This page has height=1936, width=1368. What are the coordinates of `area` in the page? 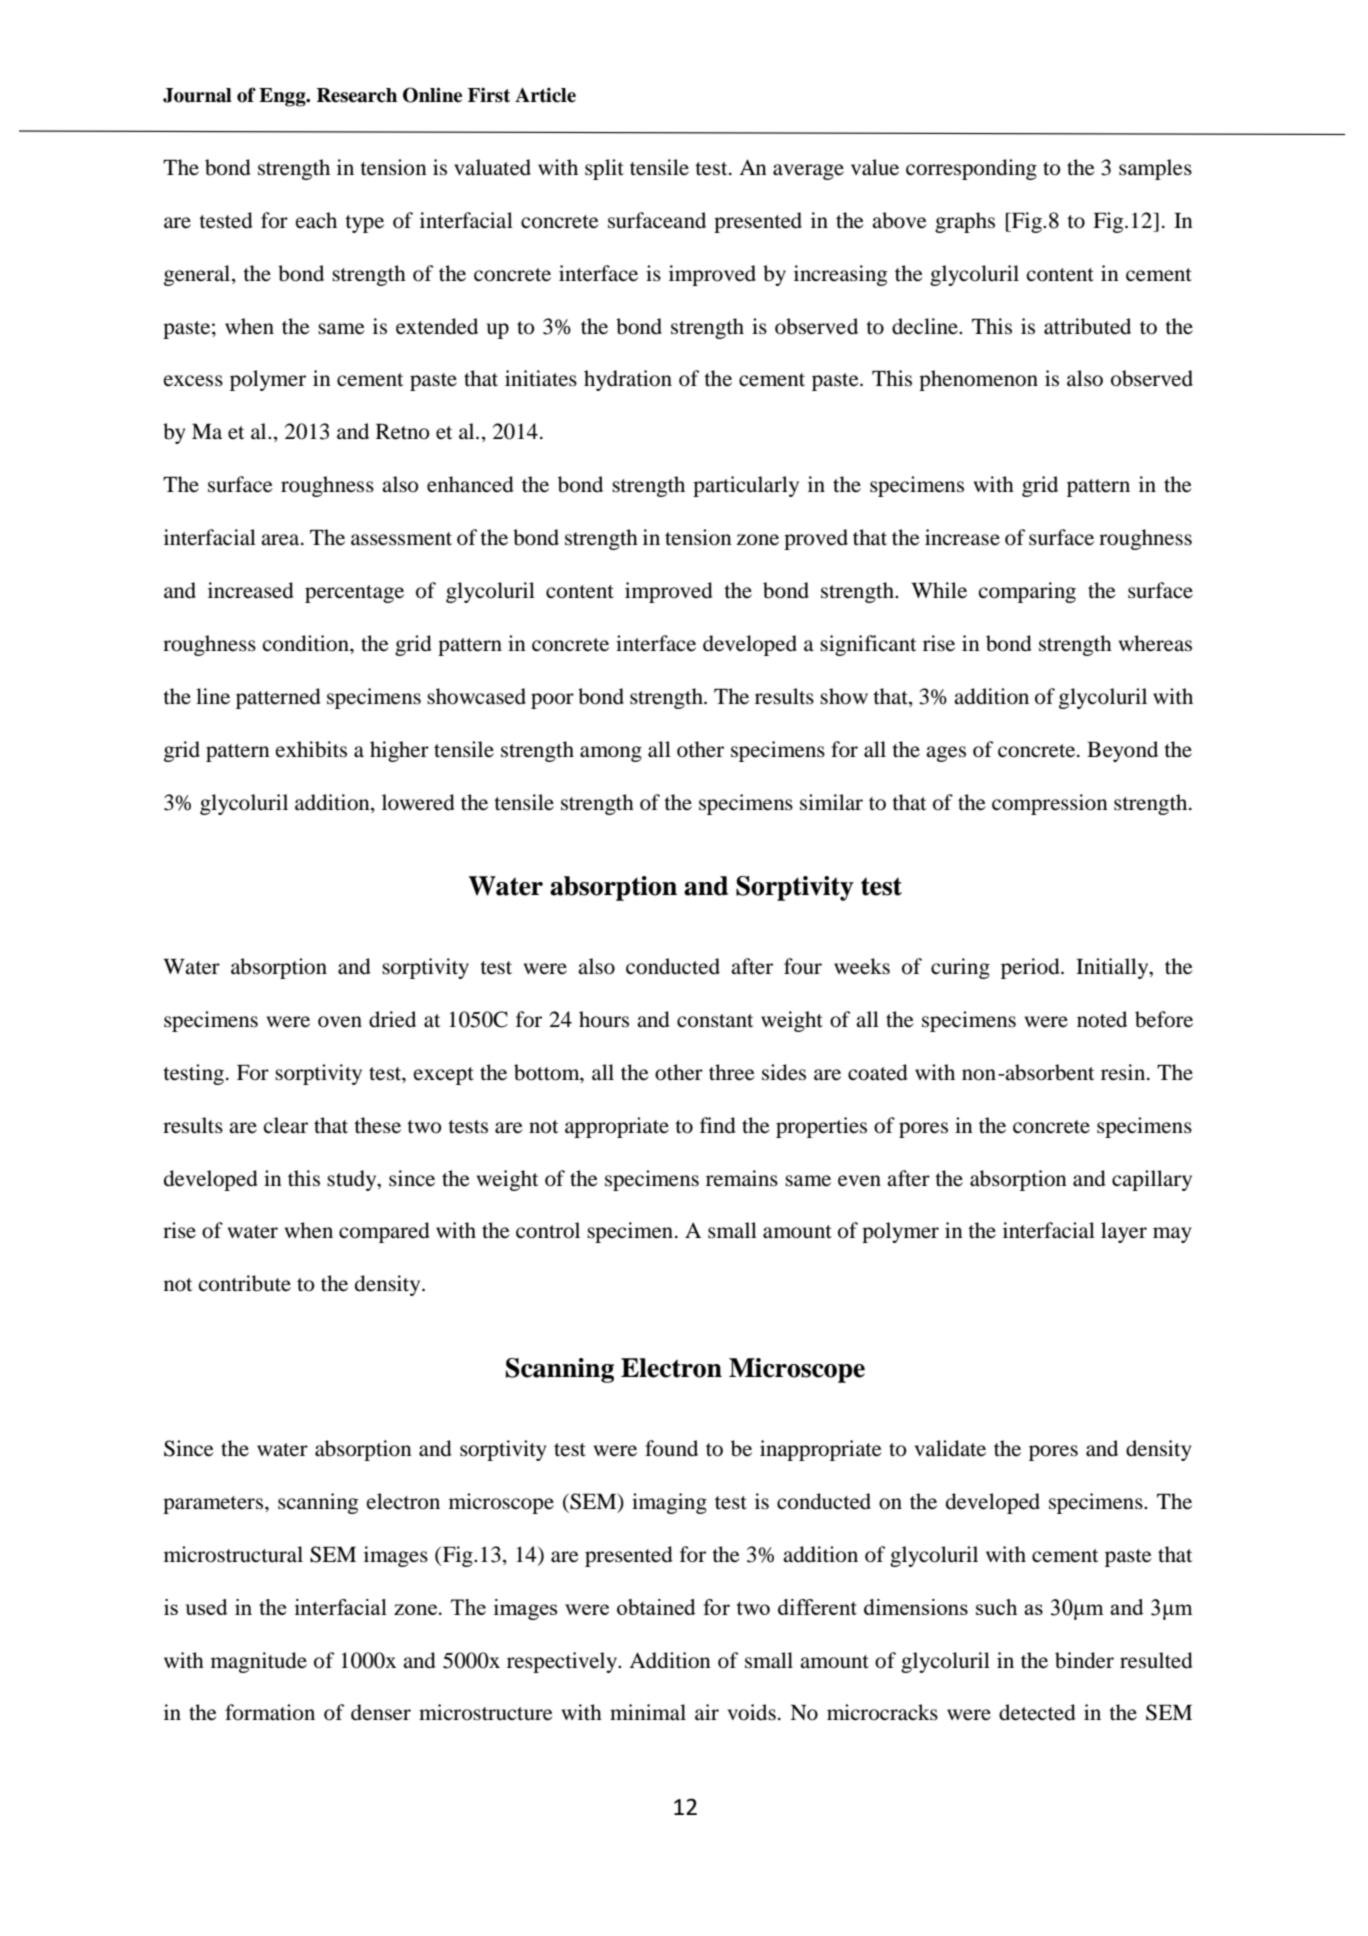 It's located at (281, 540).
